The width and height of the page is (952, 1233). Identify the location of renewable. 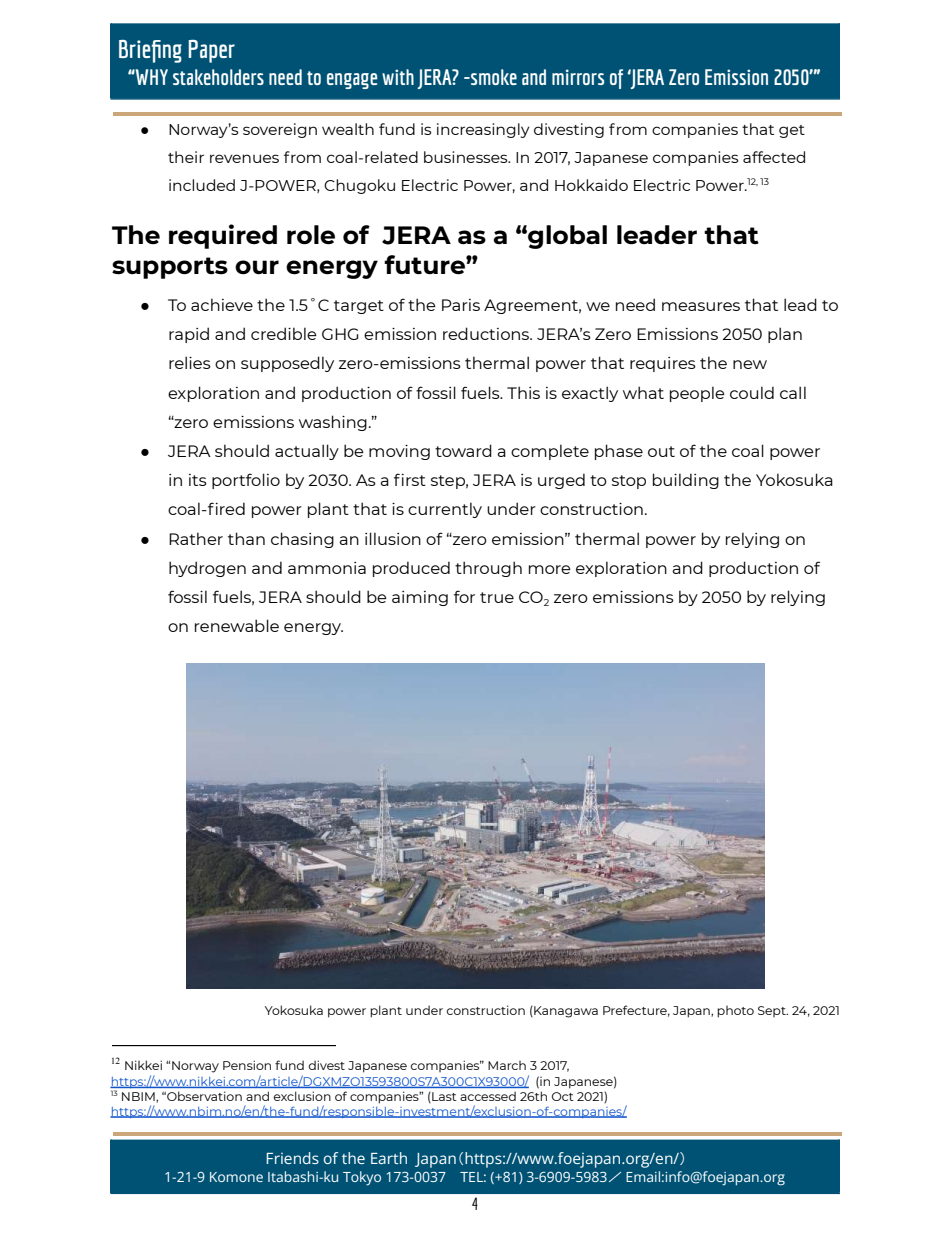
(237, 625).
